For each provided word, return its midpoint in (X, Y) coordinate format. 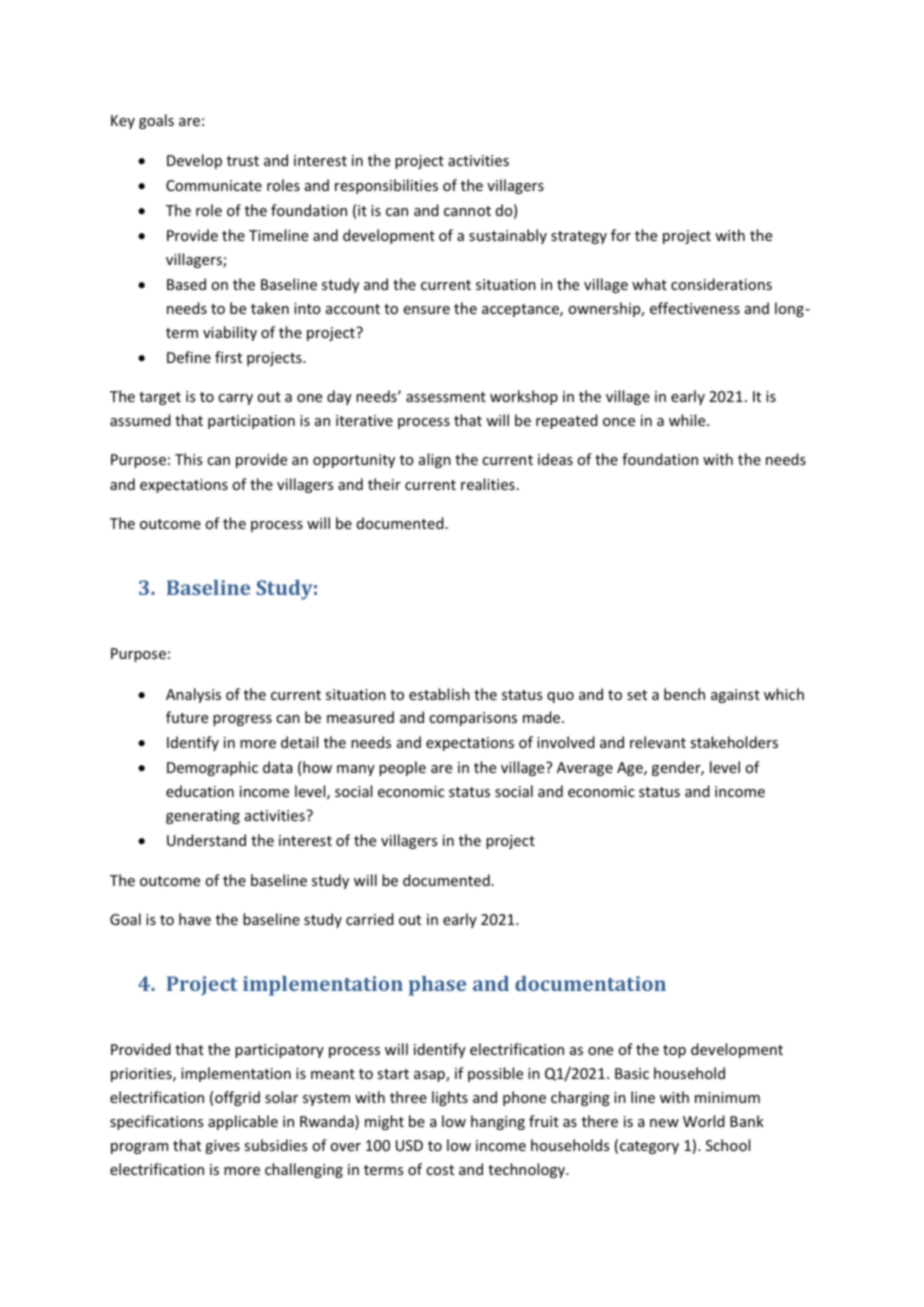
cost (440, 1170)
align (435, 460)
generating (203, 817)
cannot (467, 211)
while (688, 420)
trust (243, 161)
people (402, 768)
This (188, 459)
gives (222, 1147)
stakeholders (734, 742)
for (621, 235)
